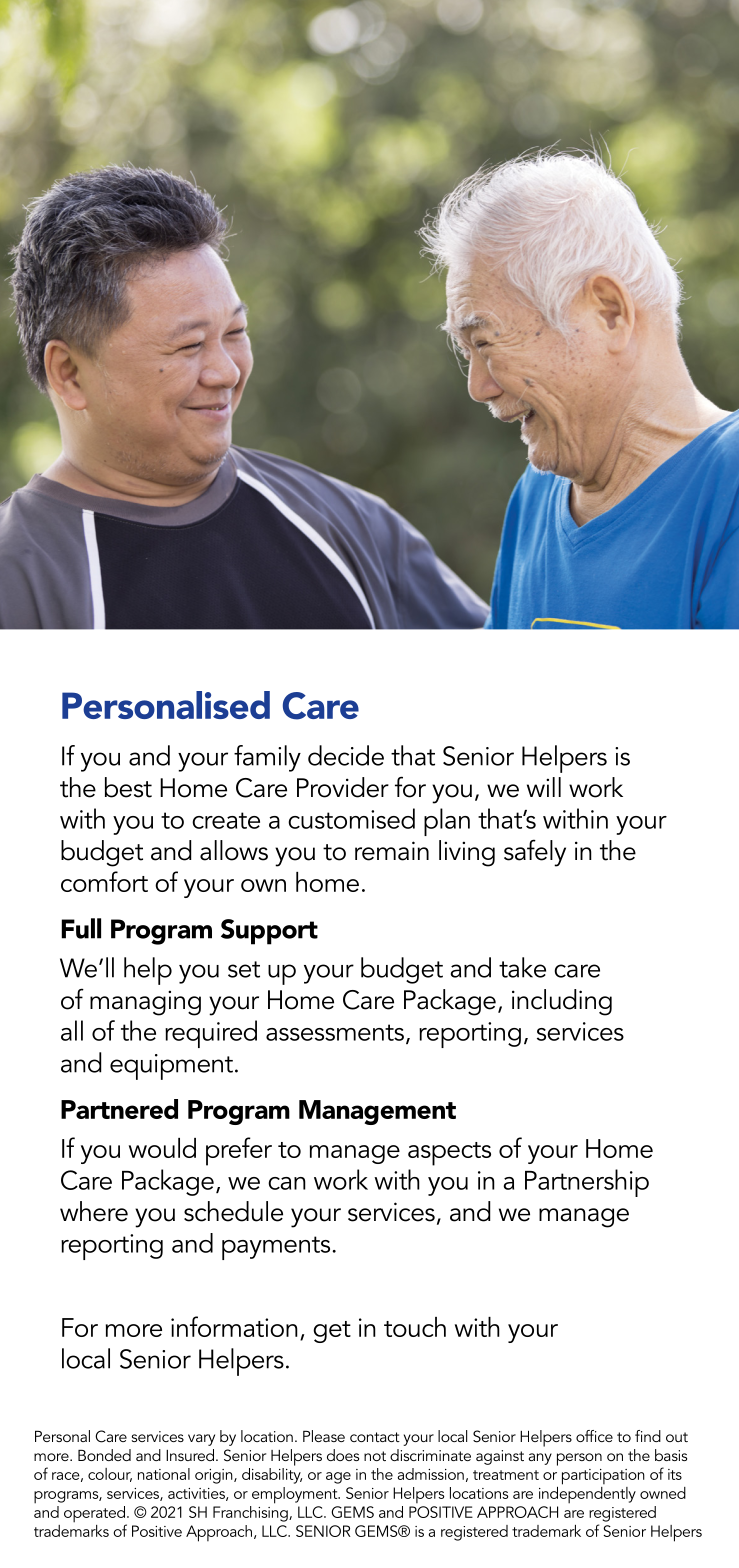 This image has width=739, height=1568. I want to click on would, so click(162, 1148).
